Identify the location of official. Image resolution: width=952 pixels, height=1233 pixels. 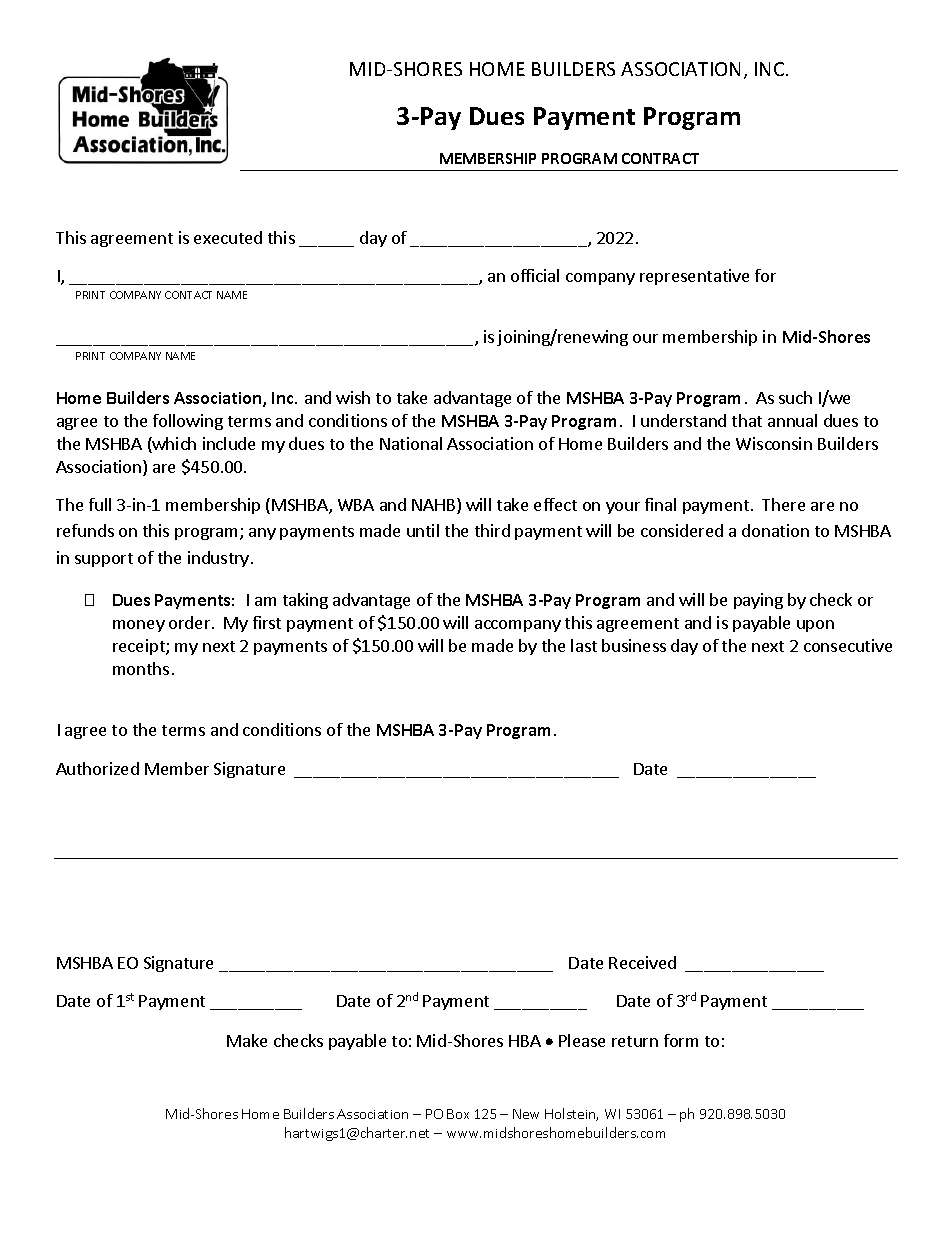
(535, 275).
